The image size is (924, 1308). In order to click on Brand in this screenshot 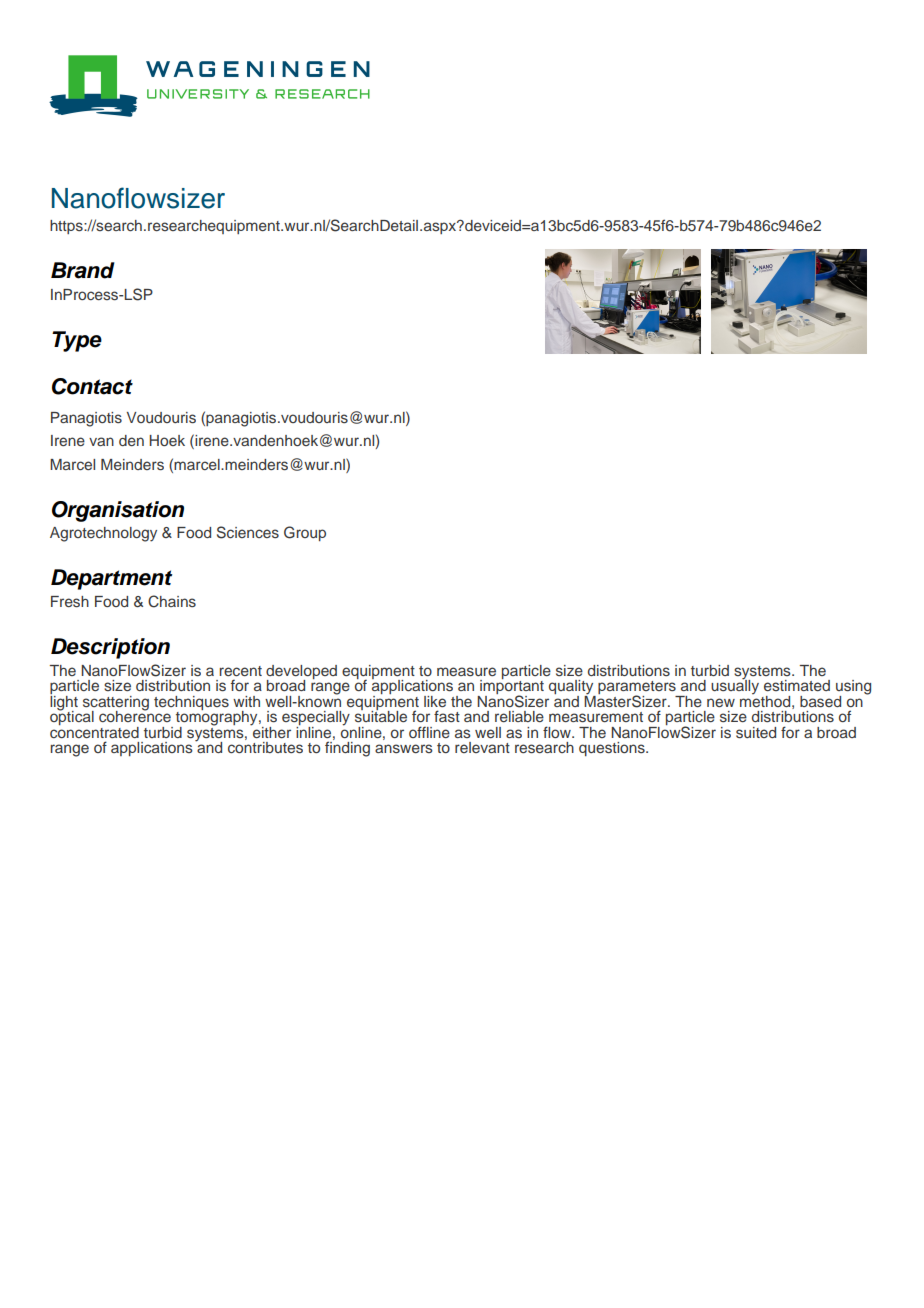, I will do `click(83, 270)`.
